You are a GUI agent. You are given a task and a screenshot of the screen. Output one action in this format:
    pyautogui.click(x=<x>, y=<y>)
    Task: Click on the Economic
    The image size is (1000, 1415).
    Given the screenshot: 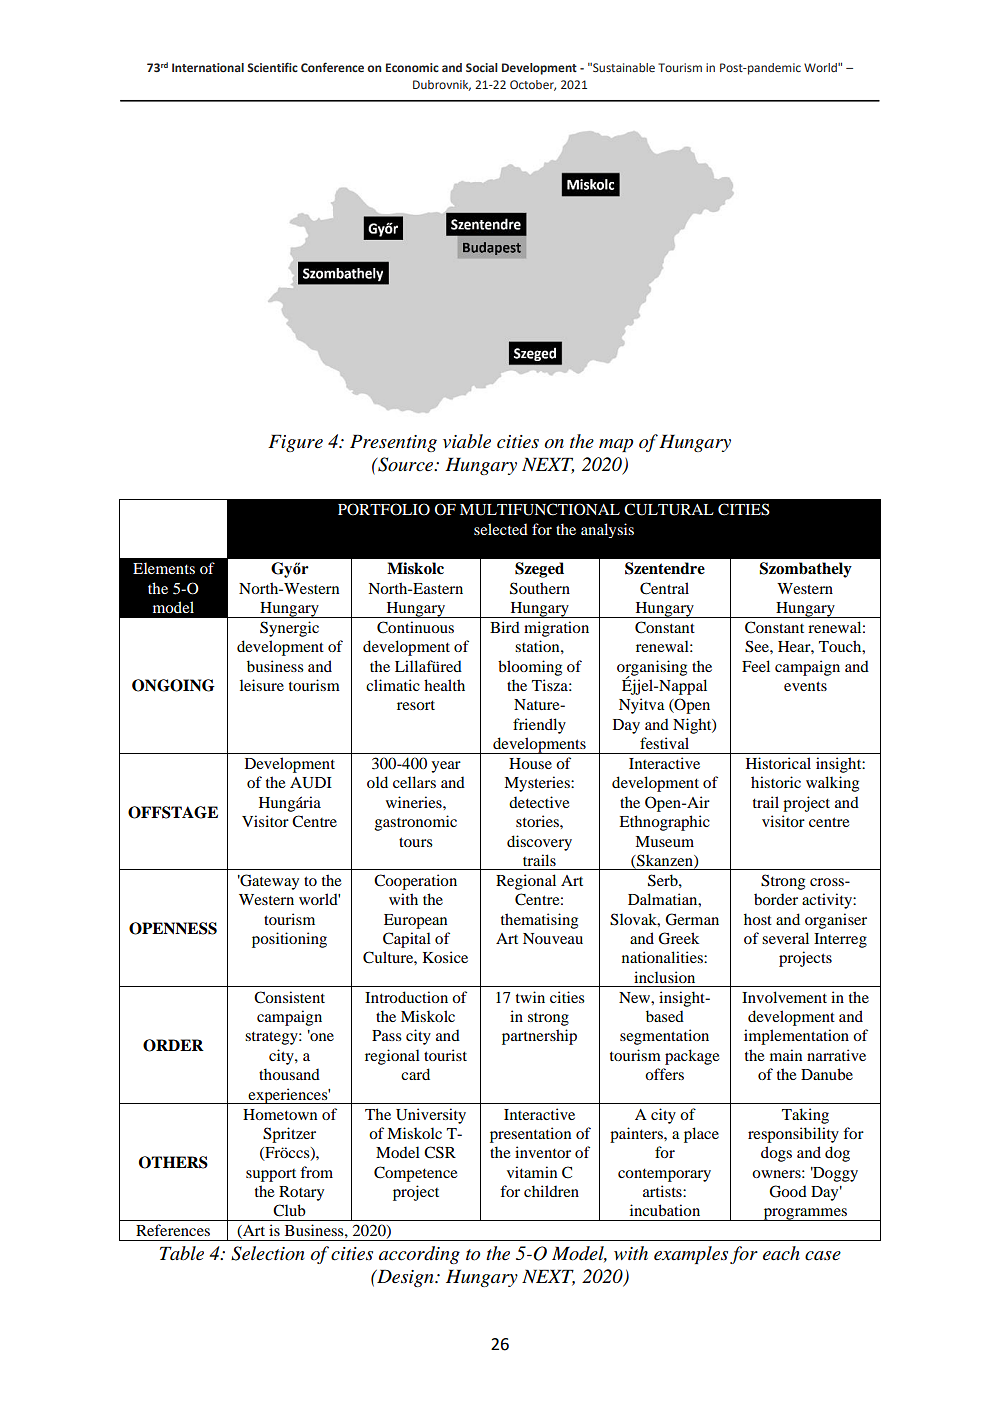 What is the action you would take?
    pyautogui.click(x=412, y=67)
